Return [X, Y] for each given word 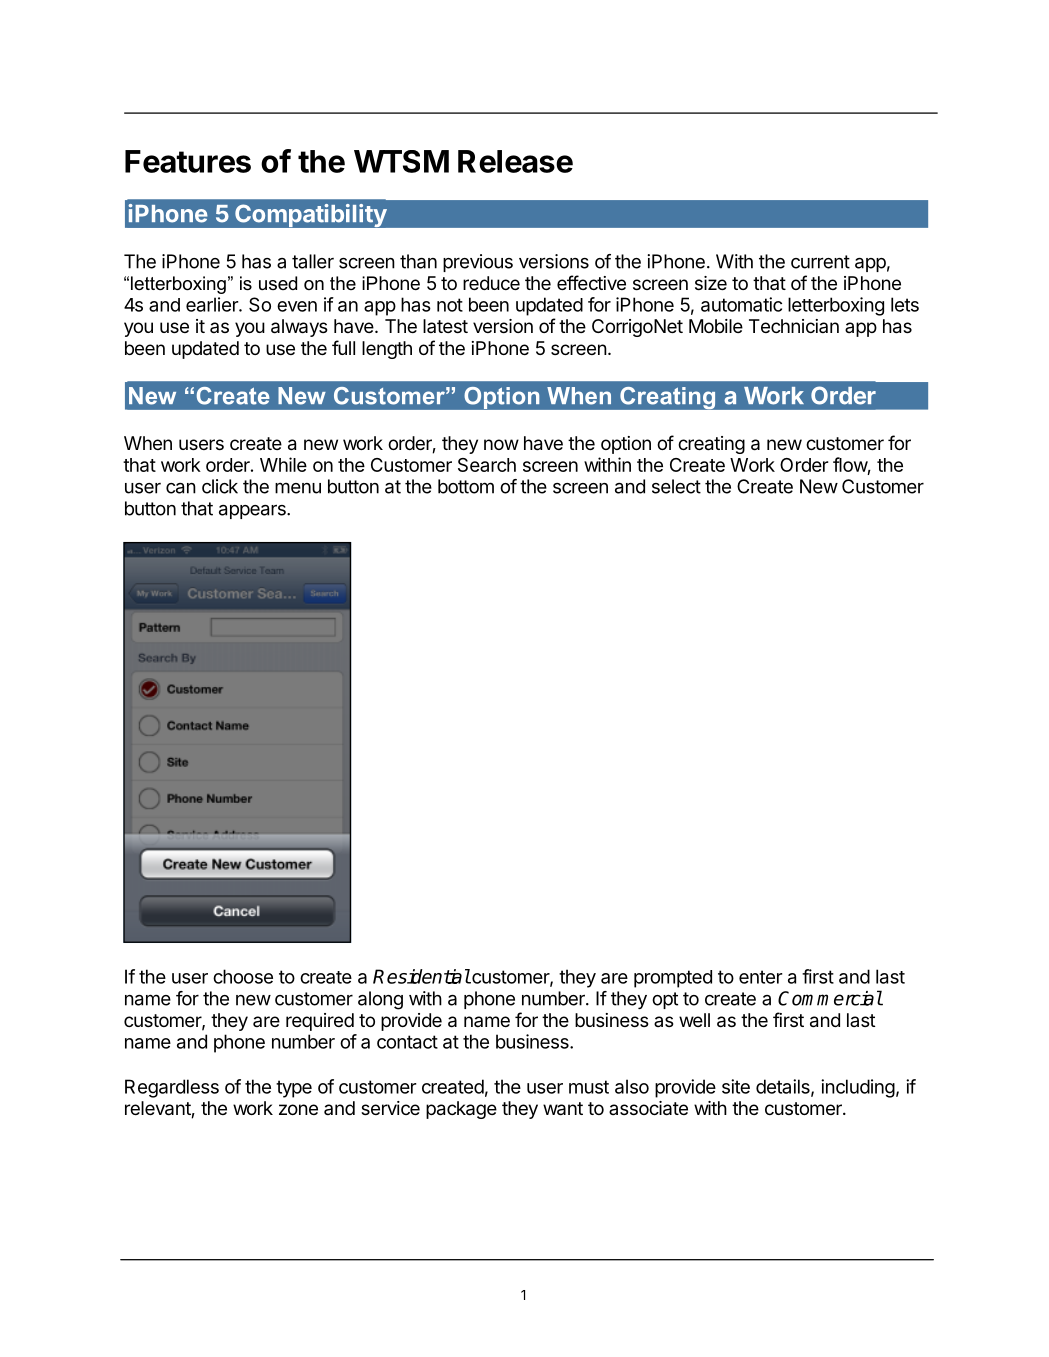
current [820, 262]
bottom [466, 486]
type [294, 1089]
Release [515, 161]
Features [188, 161]
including [858, 1088]
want [563, 1109]
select [676, 486]
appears [253, 511]
